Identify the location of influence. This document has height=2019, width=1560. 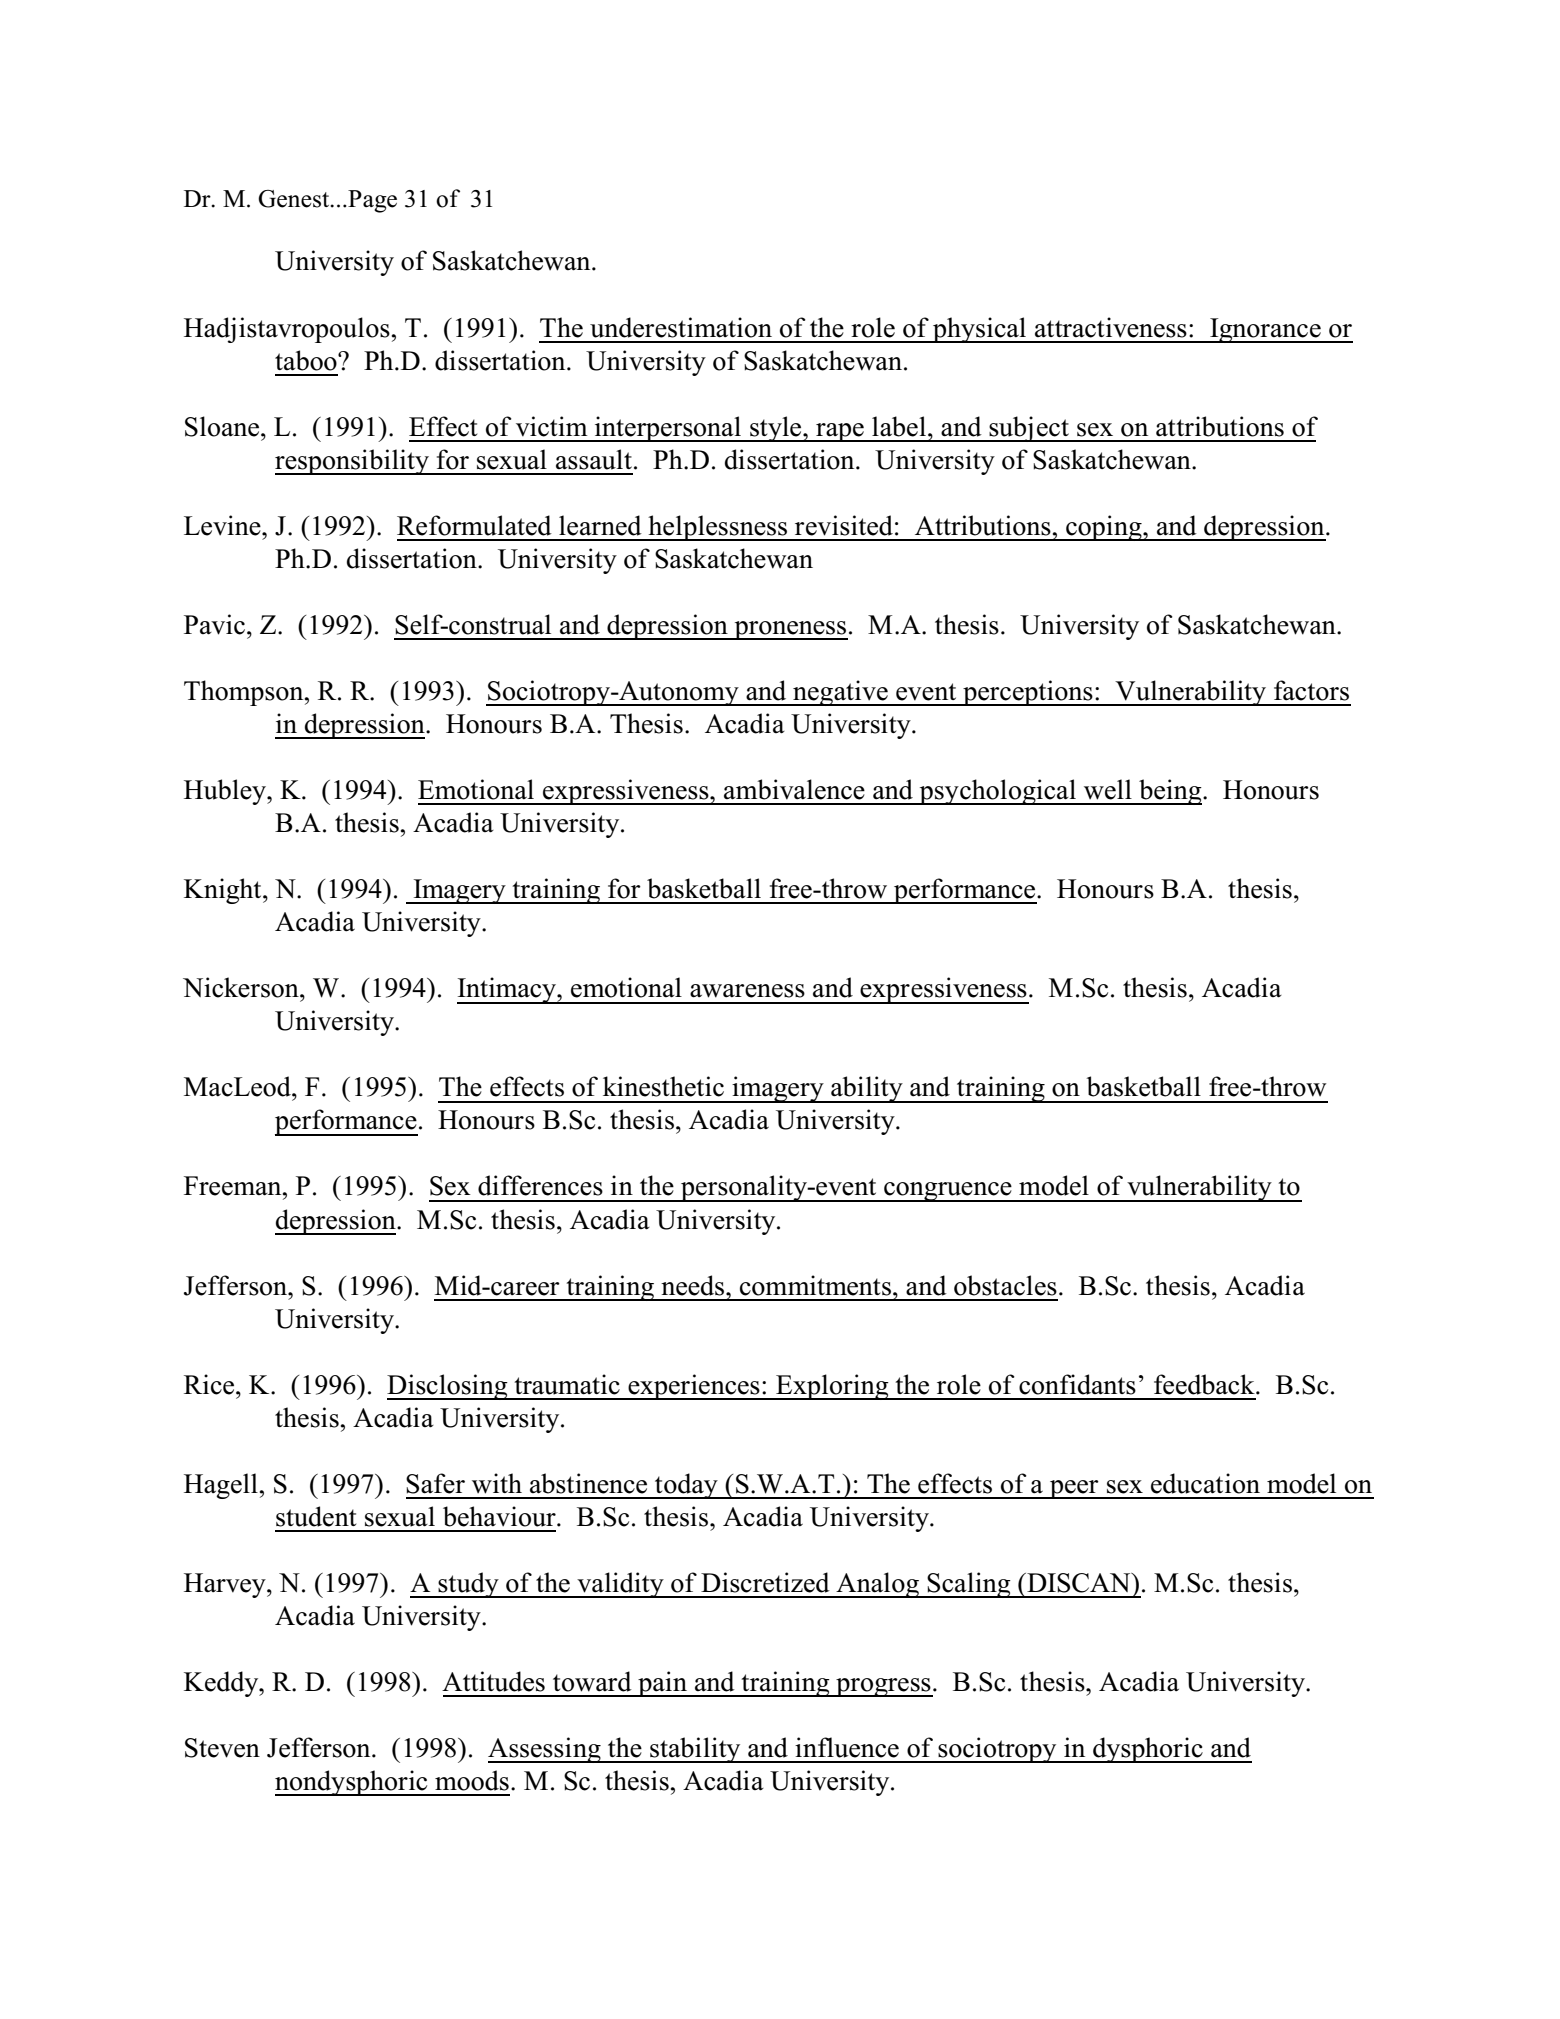
(847, 1747).
